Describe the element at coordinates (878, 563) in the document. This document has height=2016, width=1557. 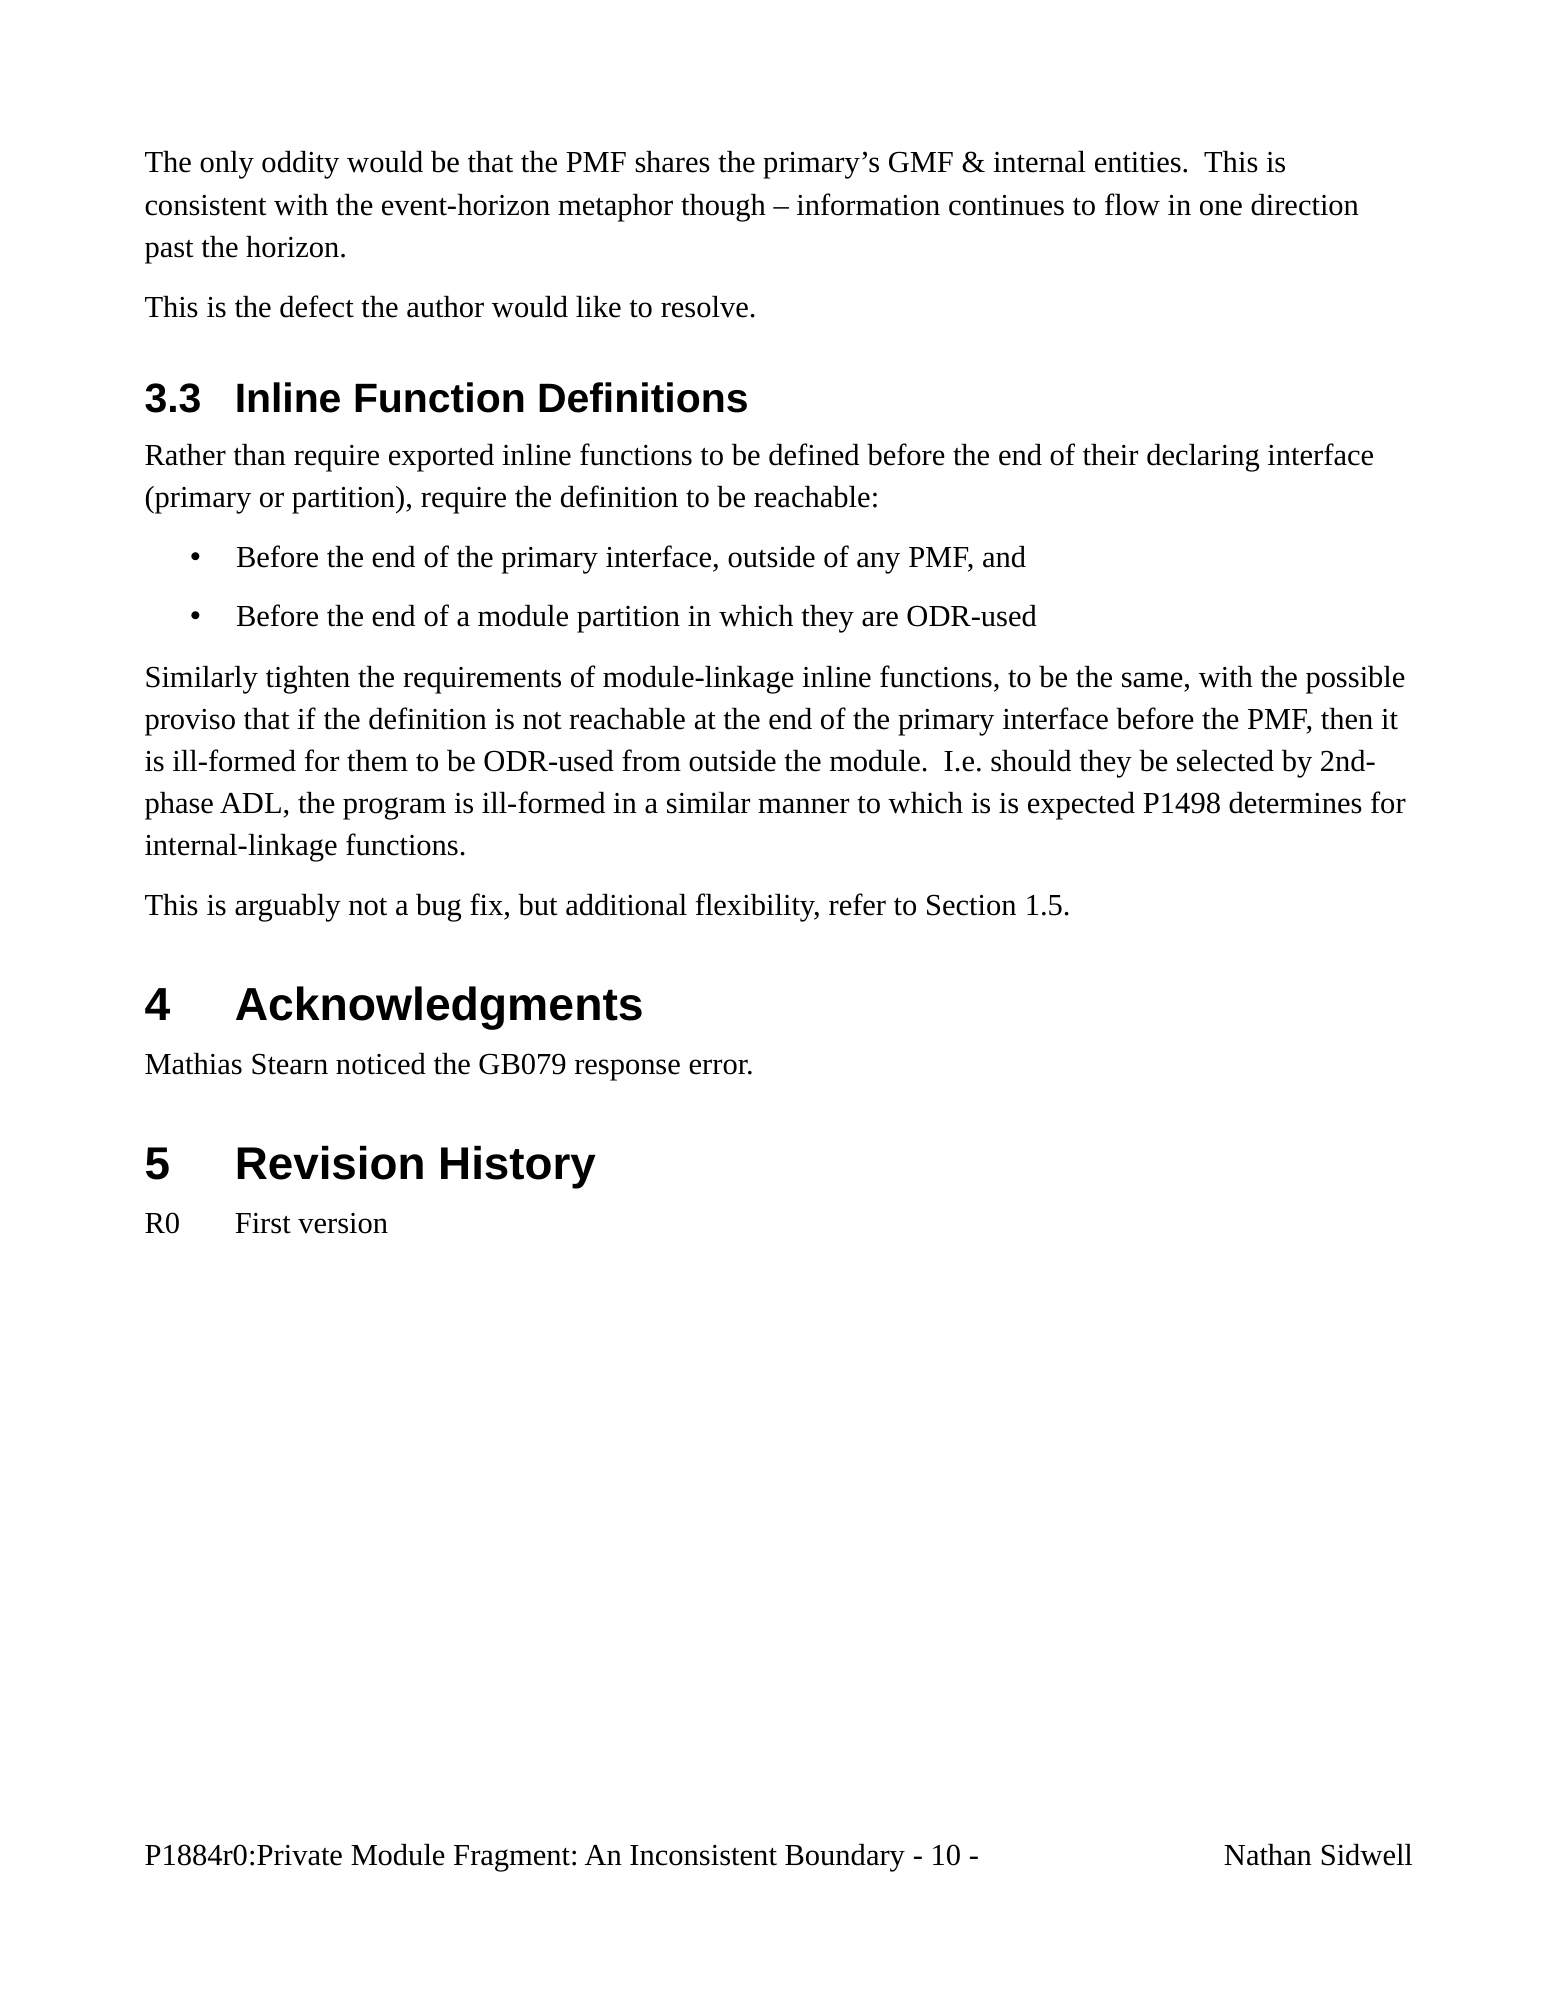
I see `any` at that location.
